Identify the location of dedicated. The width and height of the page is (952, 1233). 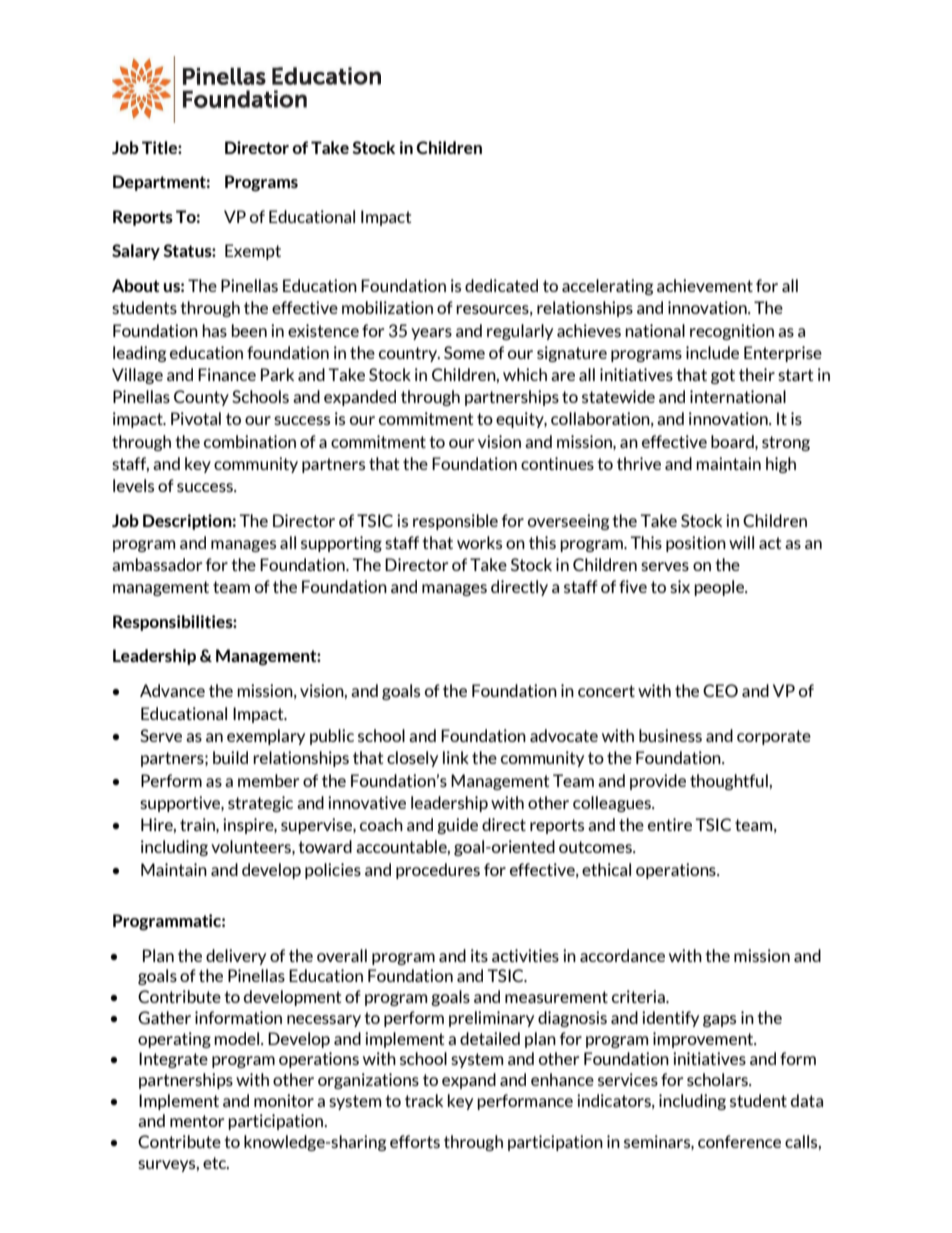
(501, 285).
